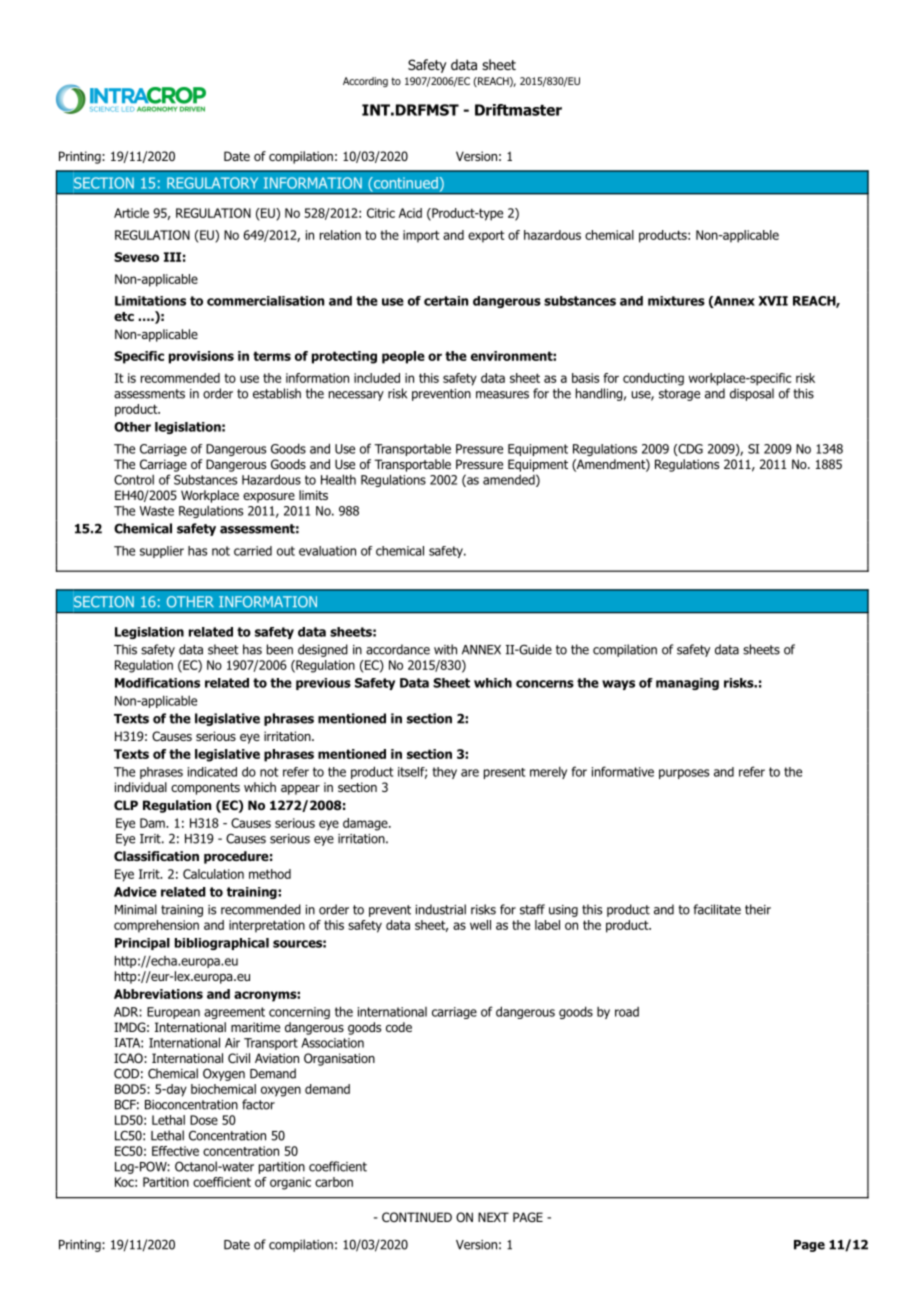  Describe the element at coordinates (684, 774) in the page. I see `purposes` at that location.
